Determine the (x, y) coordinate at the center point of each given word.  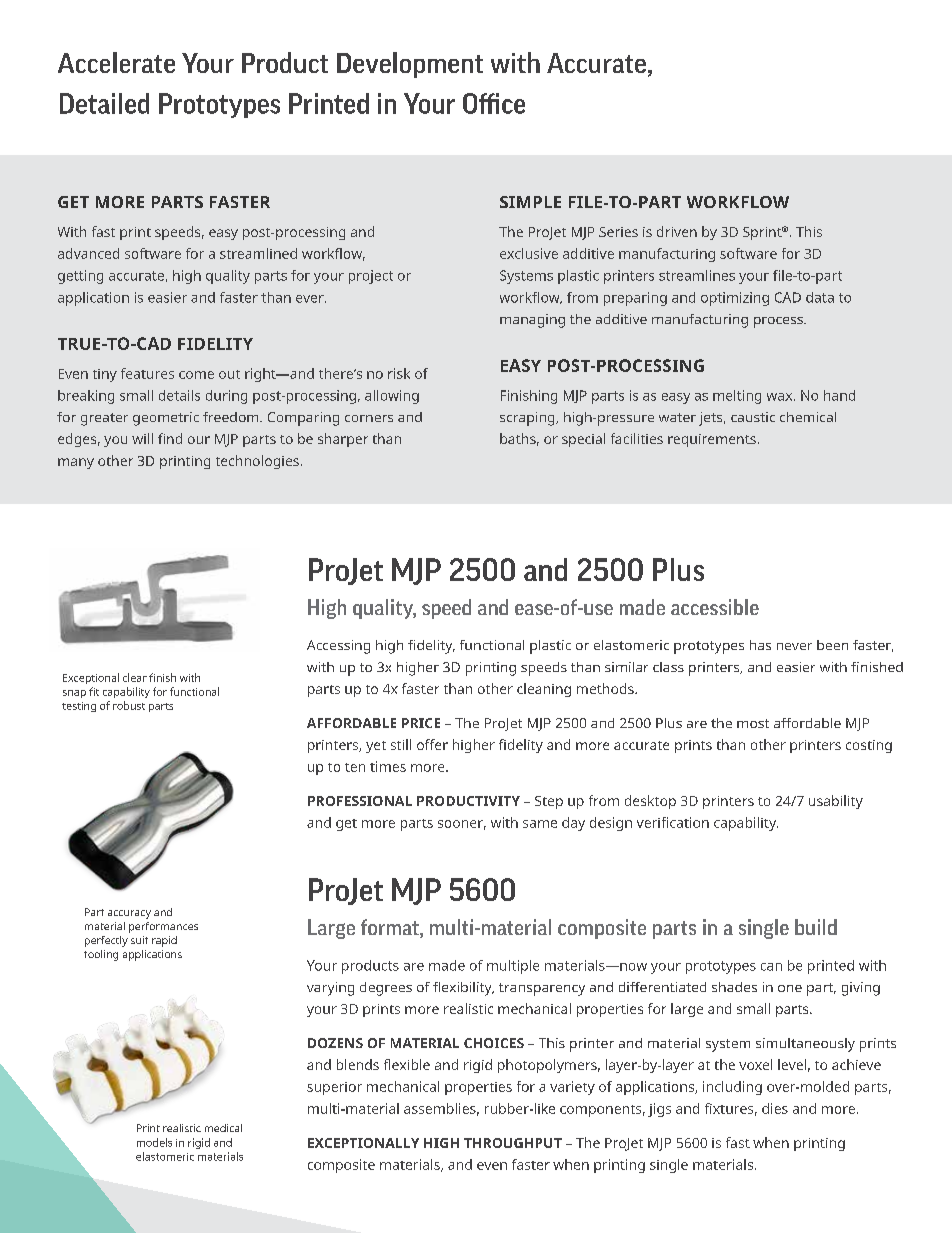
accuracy (129, 914)
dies (775, 1108)
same (540, 824)
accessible (715, 607)
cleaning (544, 690)
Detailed (104, 103)
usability (836, 802)
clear (135, 677)
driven (677, 231)
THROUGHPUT (513, 1143)
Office (494, 103)
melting (737, 397)
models (154, 1142)
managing (532, 321)
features (147, 373)
